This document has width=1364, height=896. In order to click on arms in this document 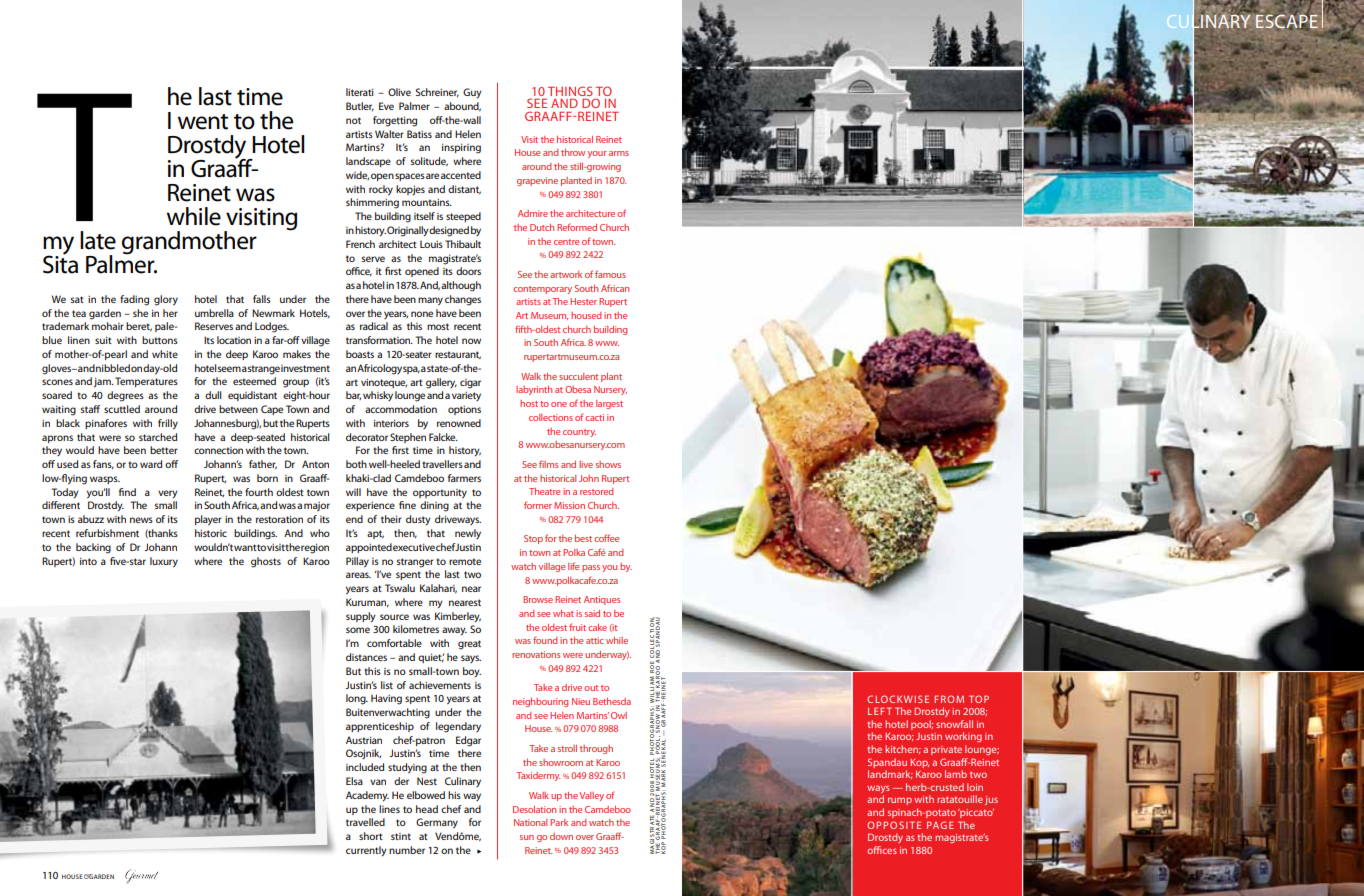, I will do `click(619, 153)`.
